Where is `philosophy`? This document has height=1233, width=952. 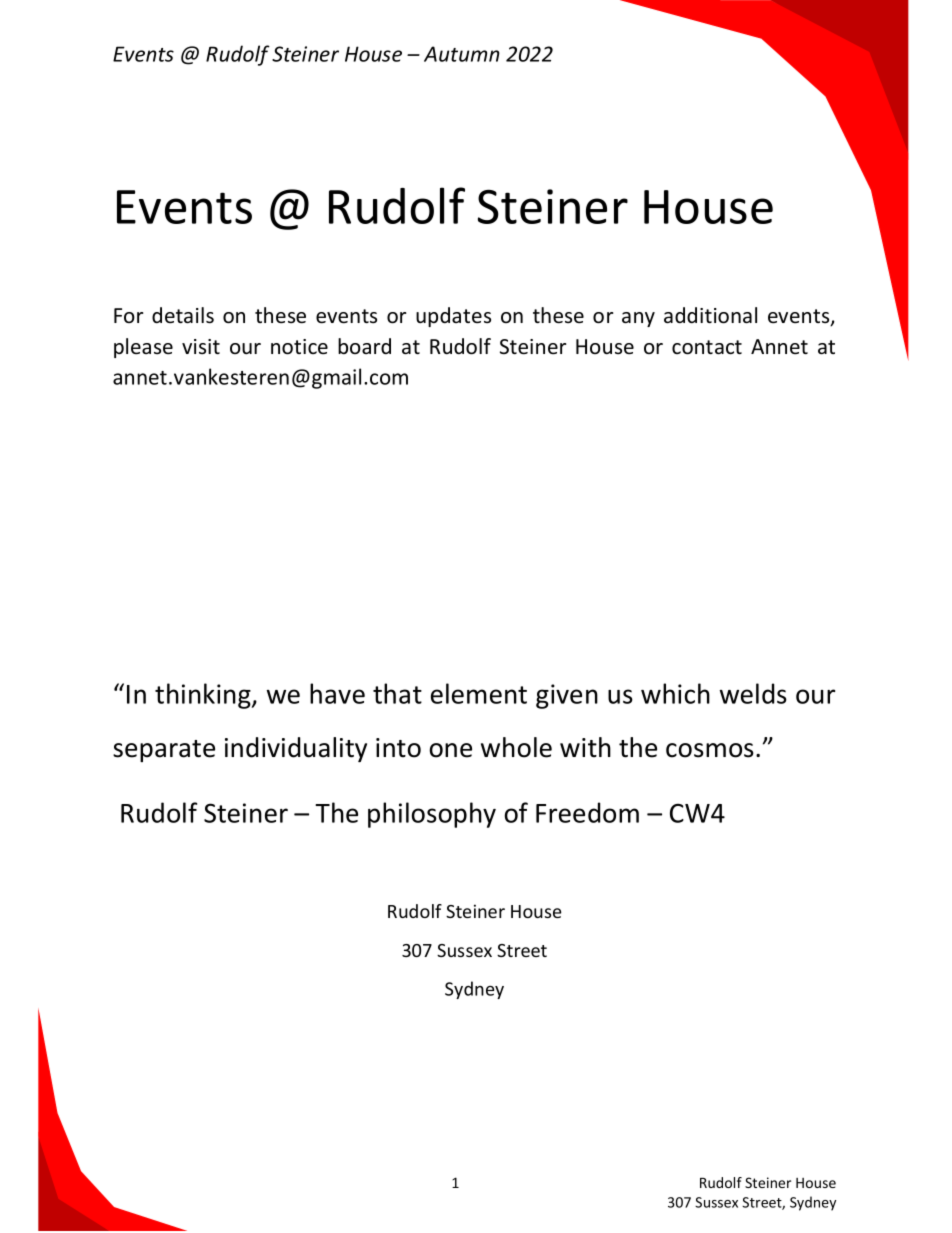 philosophy is located at coordinates (432, 815).
